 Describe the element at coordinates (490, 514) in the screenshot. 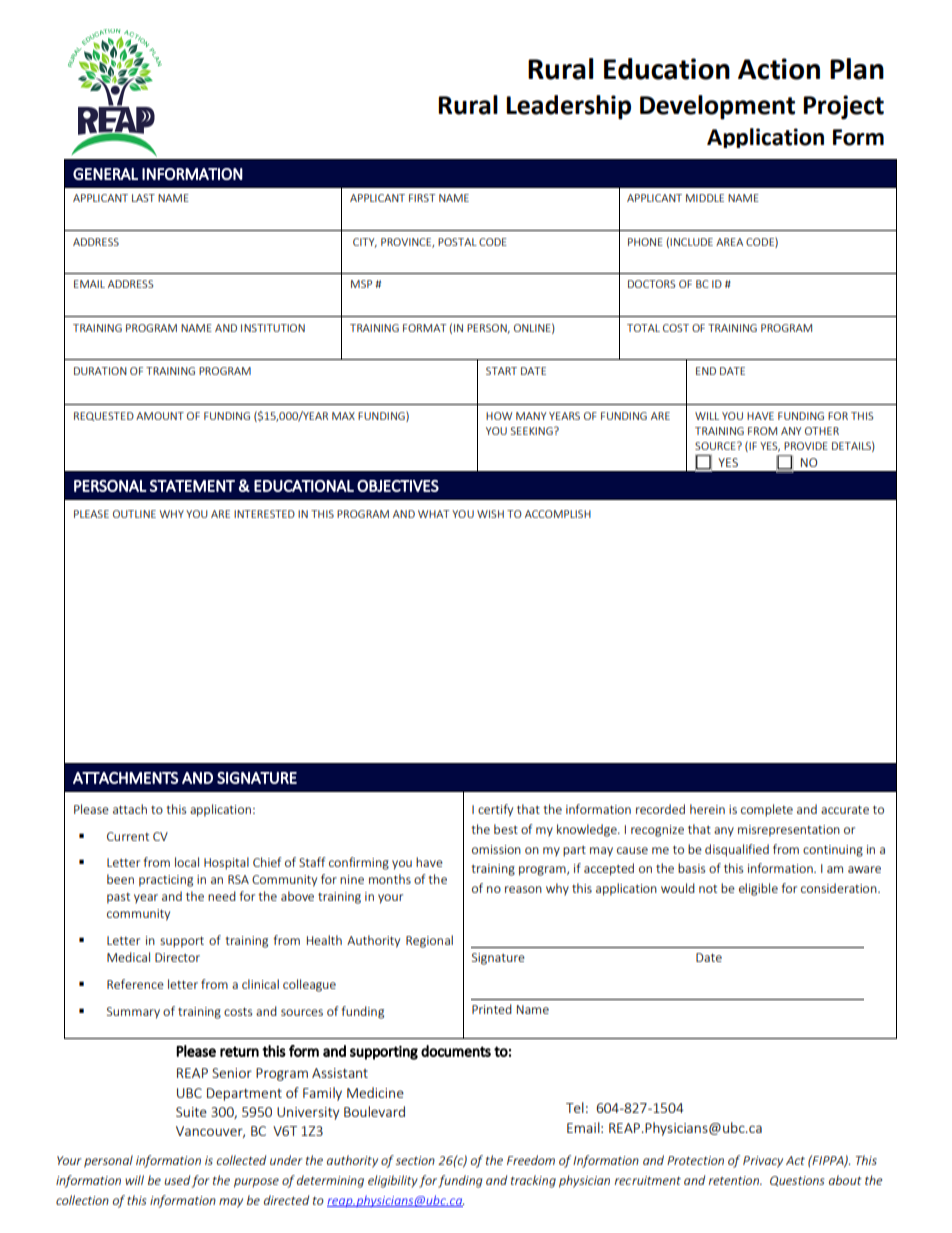

I see `WISH` at that location.
